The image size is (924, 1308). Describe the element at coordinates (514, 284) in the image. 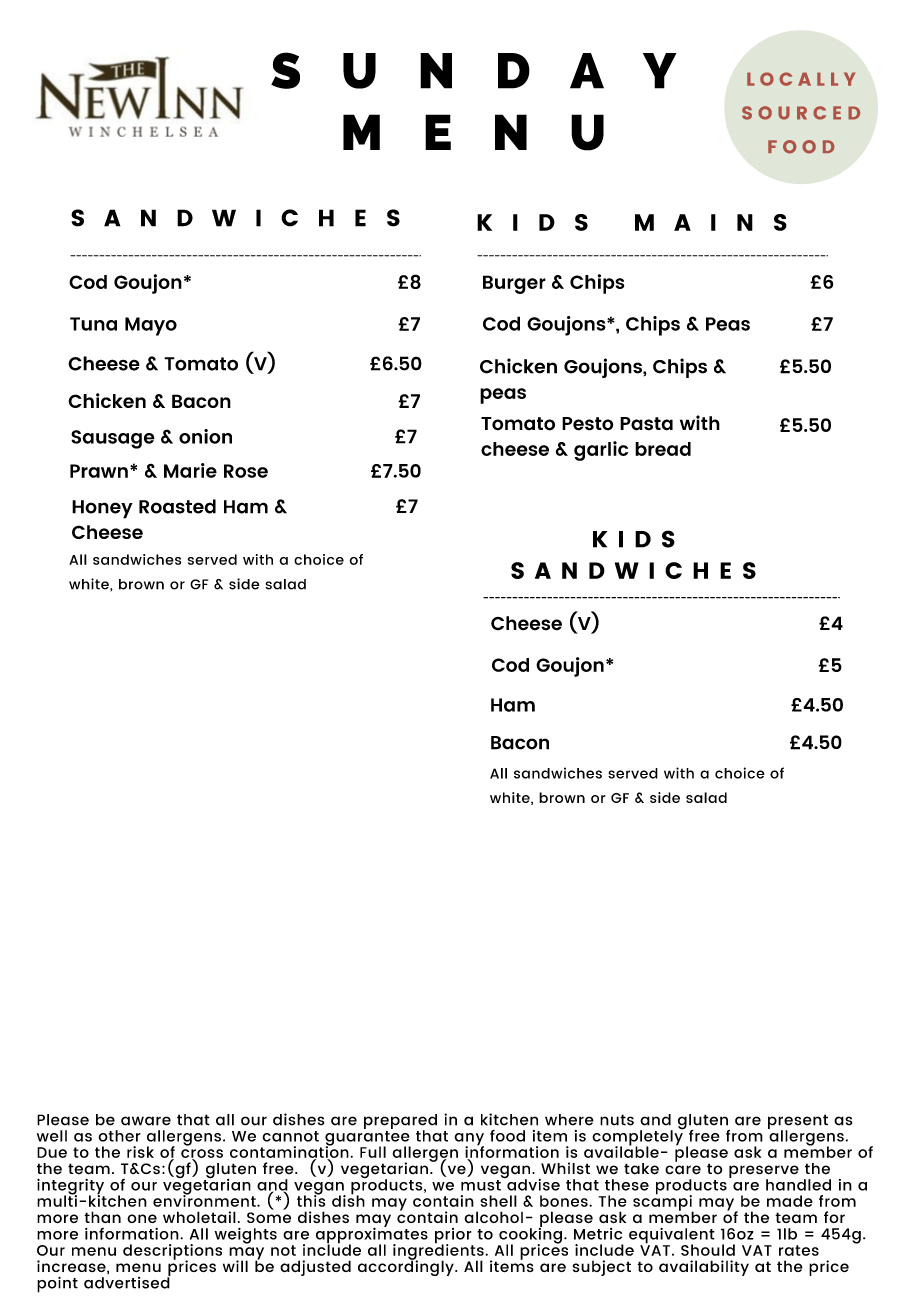

I see `Burger` at that location.
